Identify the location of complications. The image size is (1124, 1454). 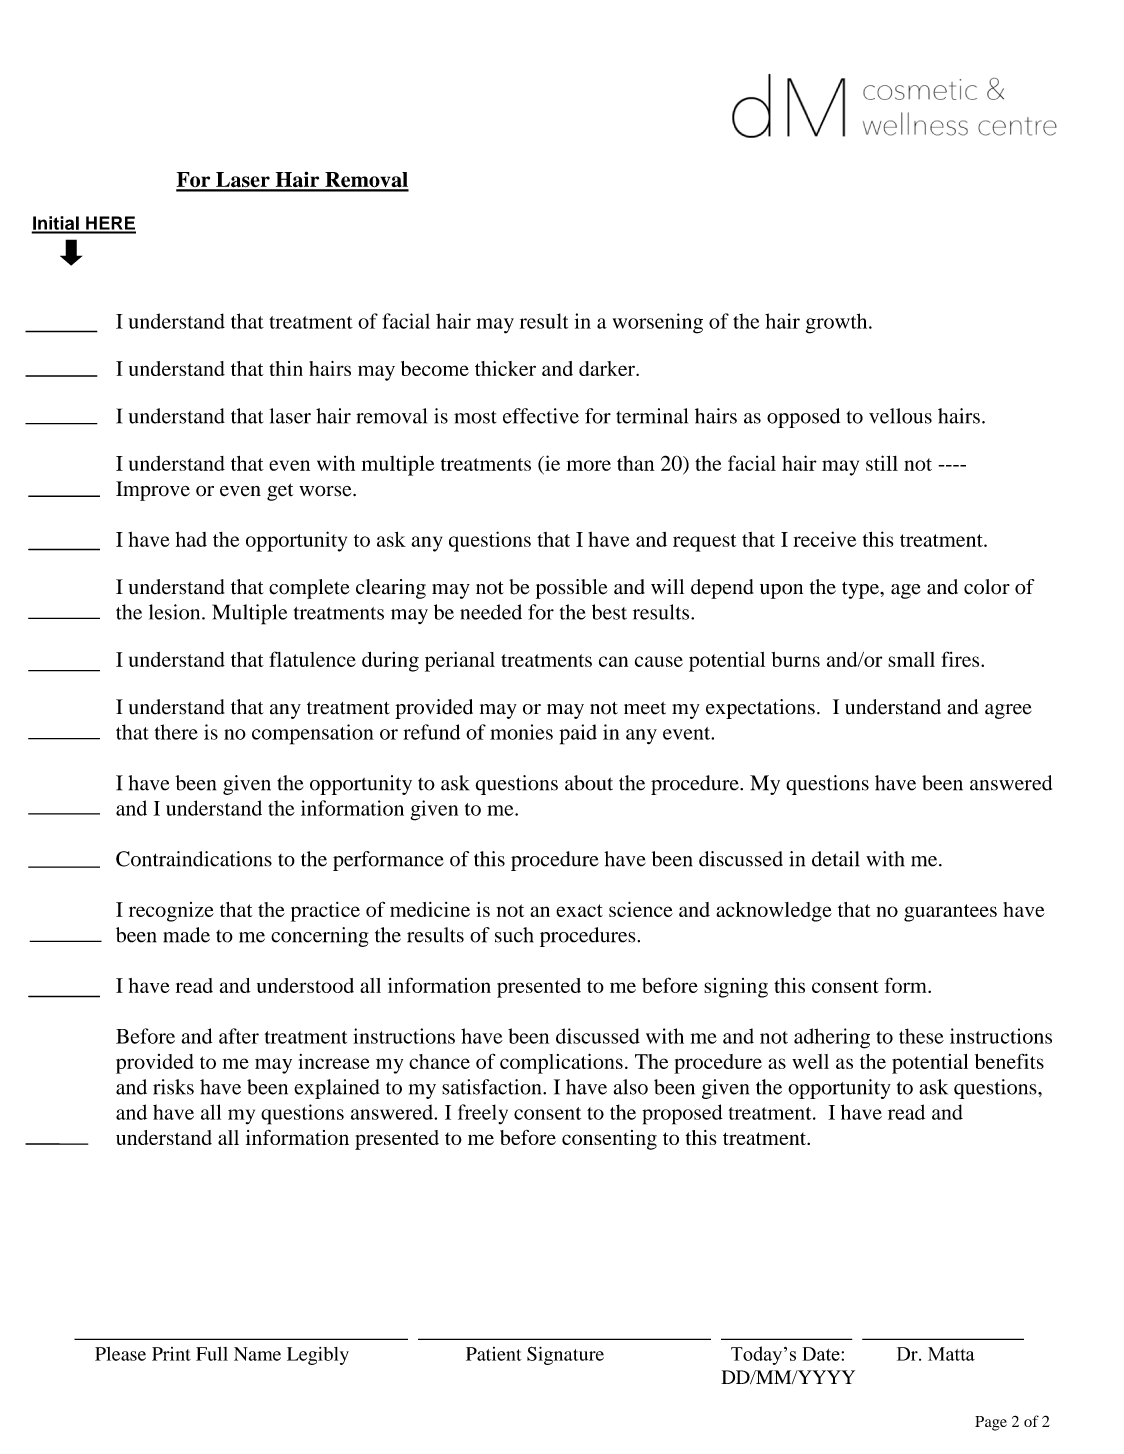
(561, 1063).
